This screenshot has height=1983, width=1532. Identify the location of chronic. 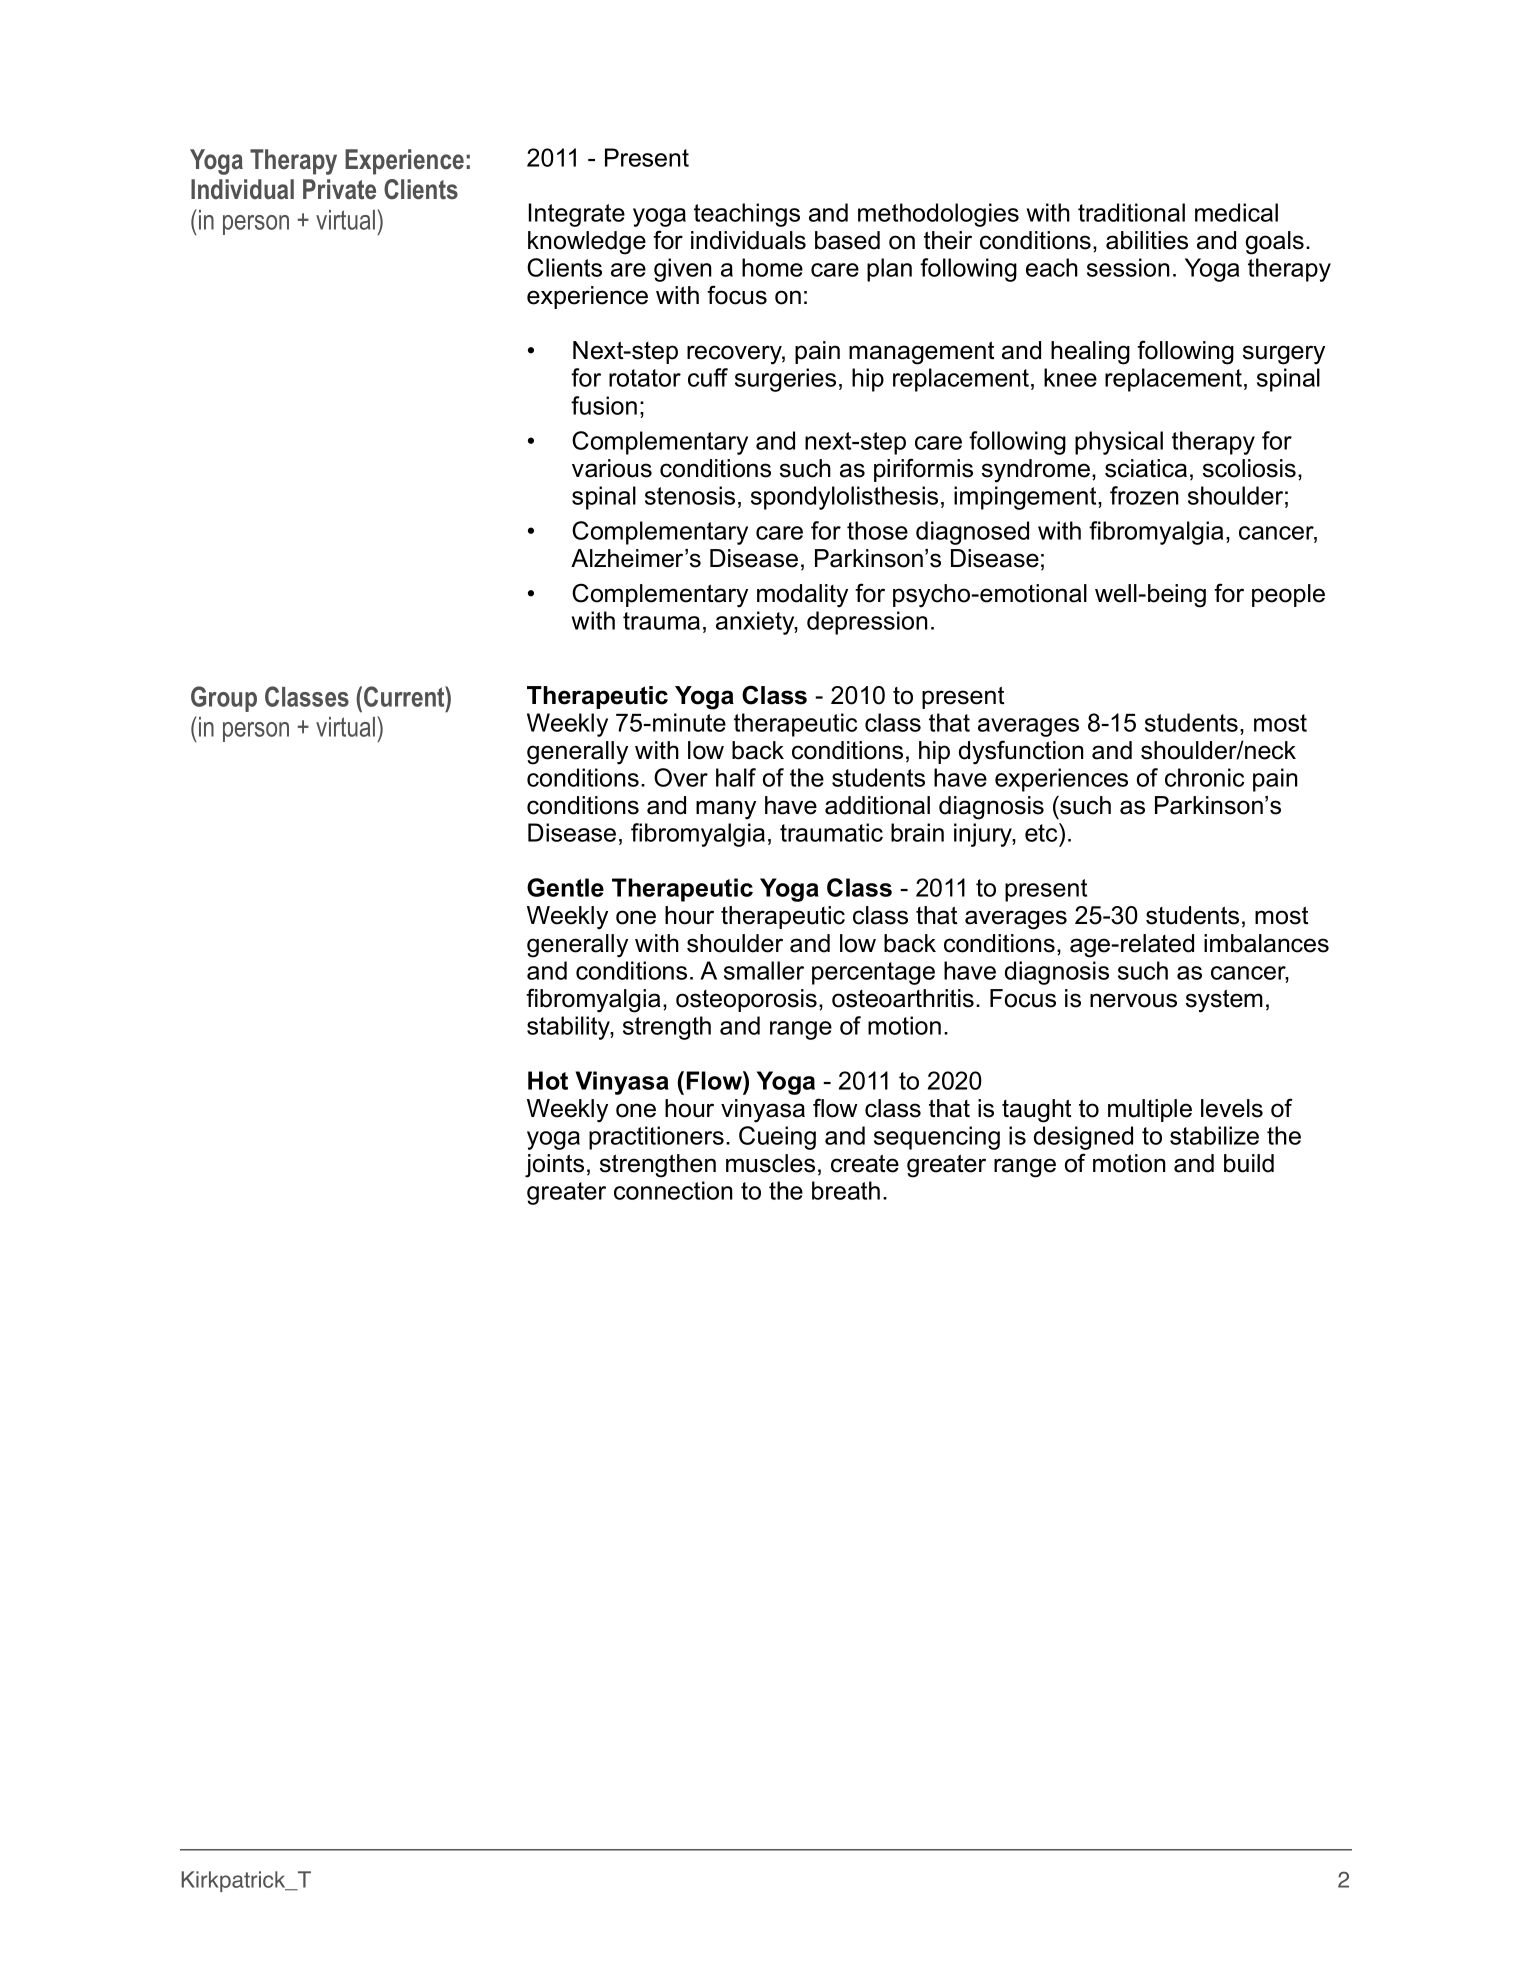
(1204, 777).
